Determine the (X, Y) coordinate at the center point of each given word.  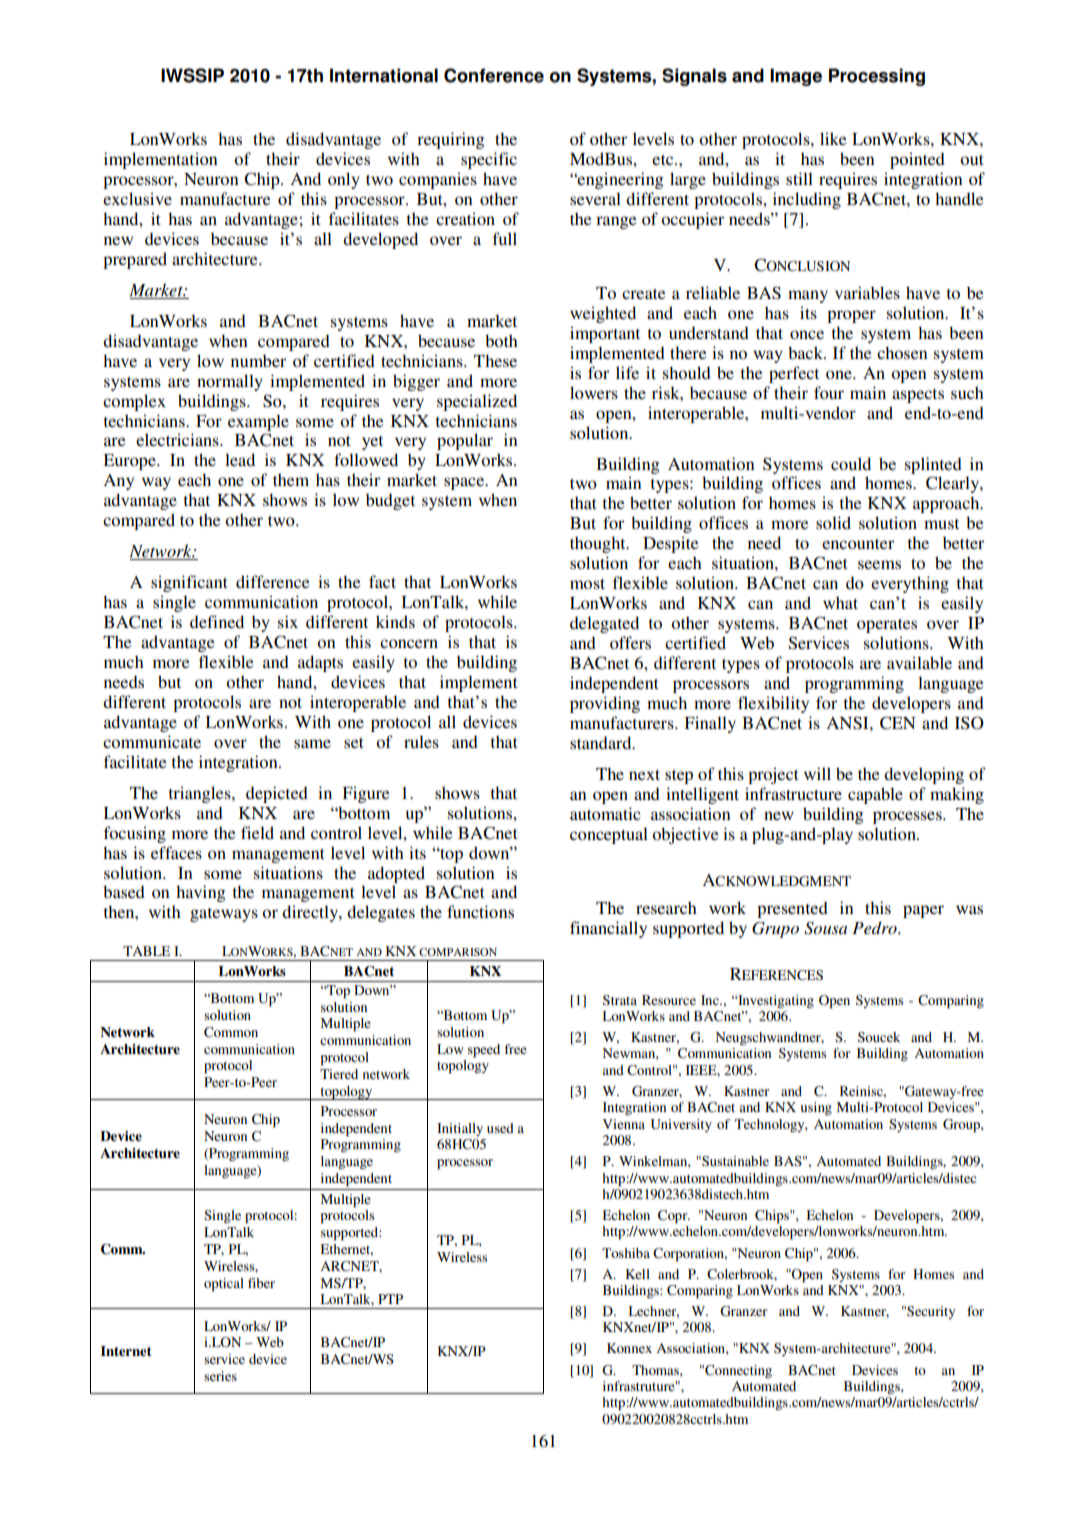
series (220, 1376)
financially (608, 929)
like (833, 138)
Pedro (875, 927)
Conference (494, 75)
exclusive (137, 198)
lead (240, 459)
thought (599, 544)
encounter (858, 544)
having (201, 893)
